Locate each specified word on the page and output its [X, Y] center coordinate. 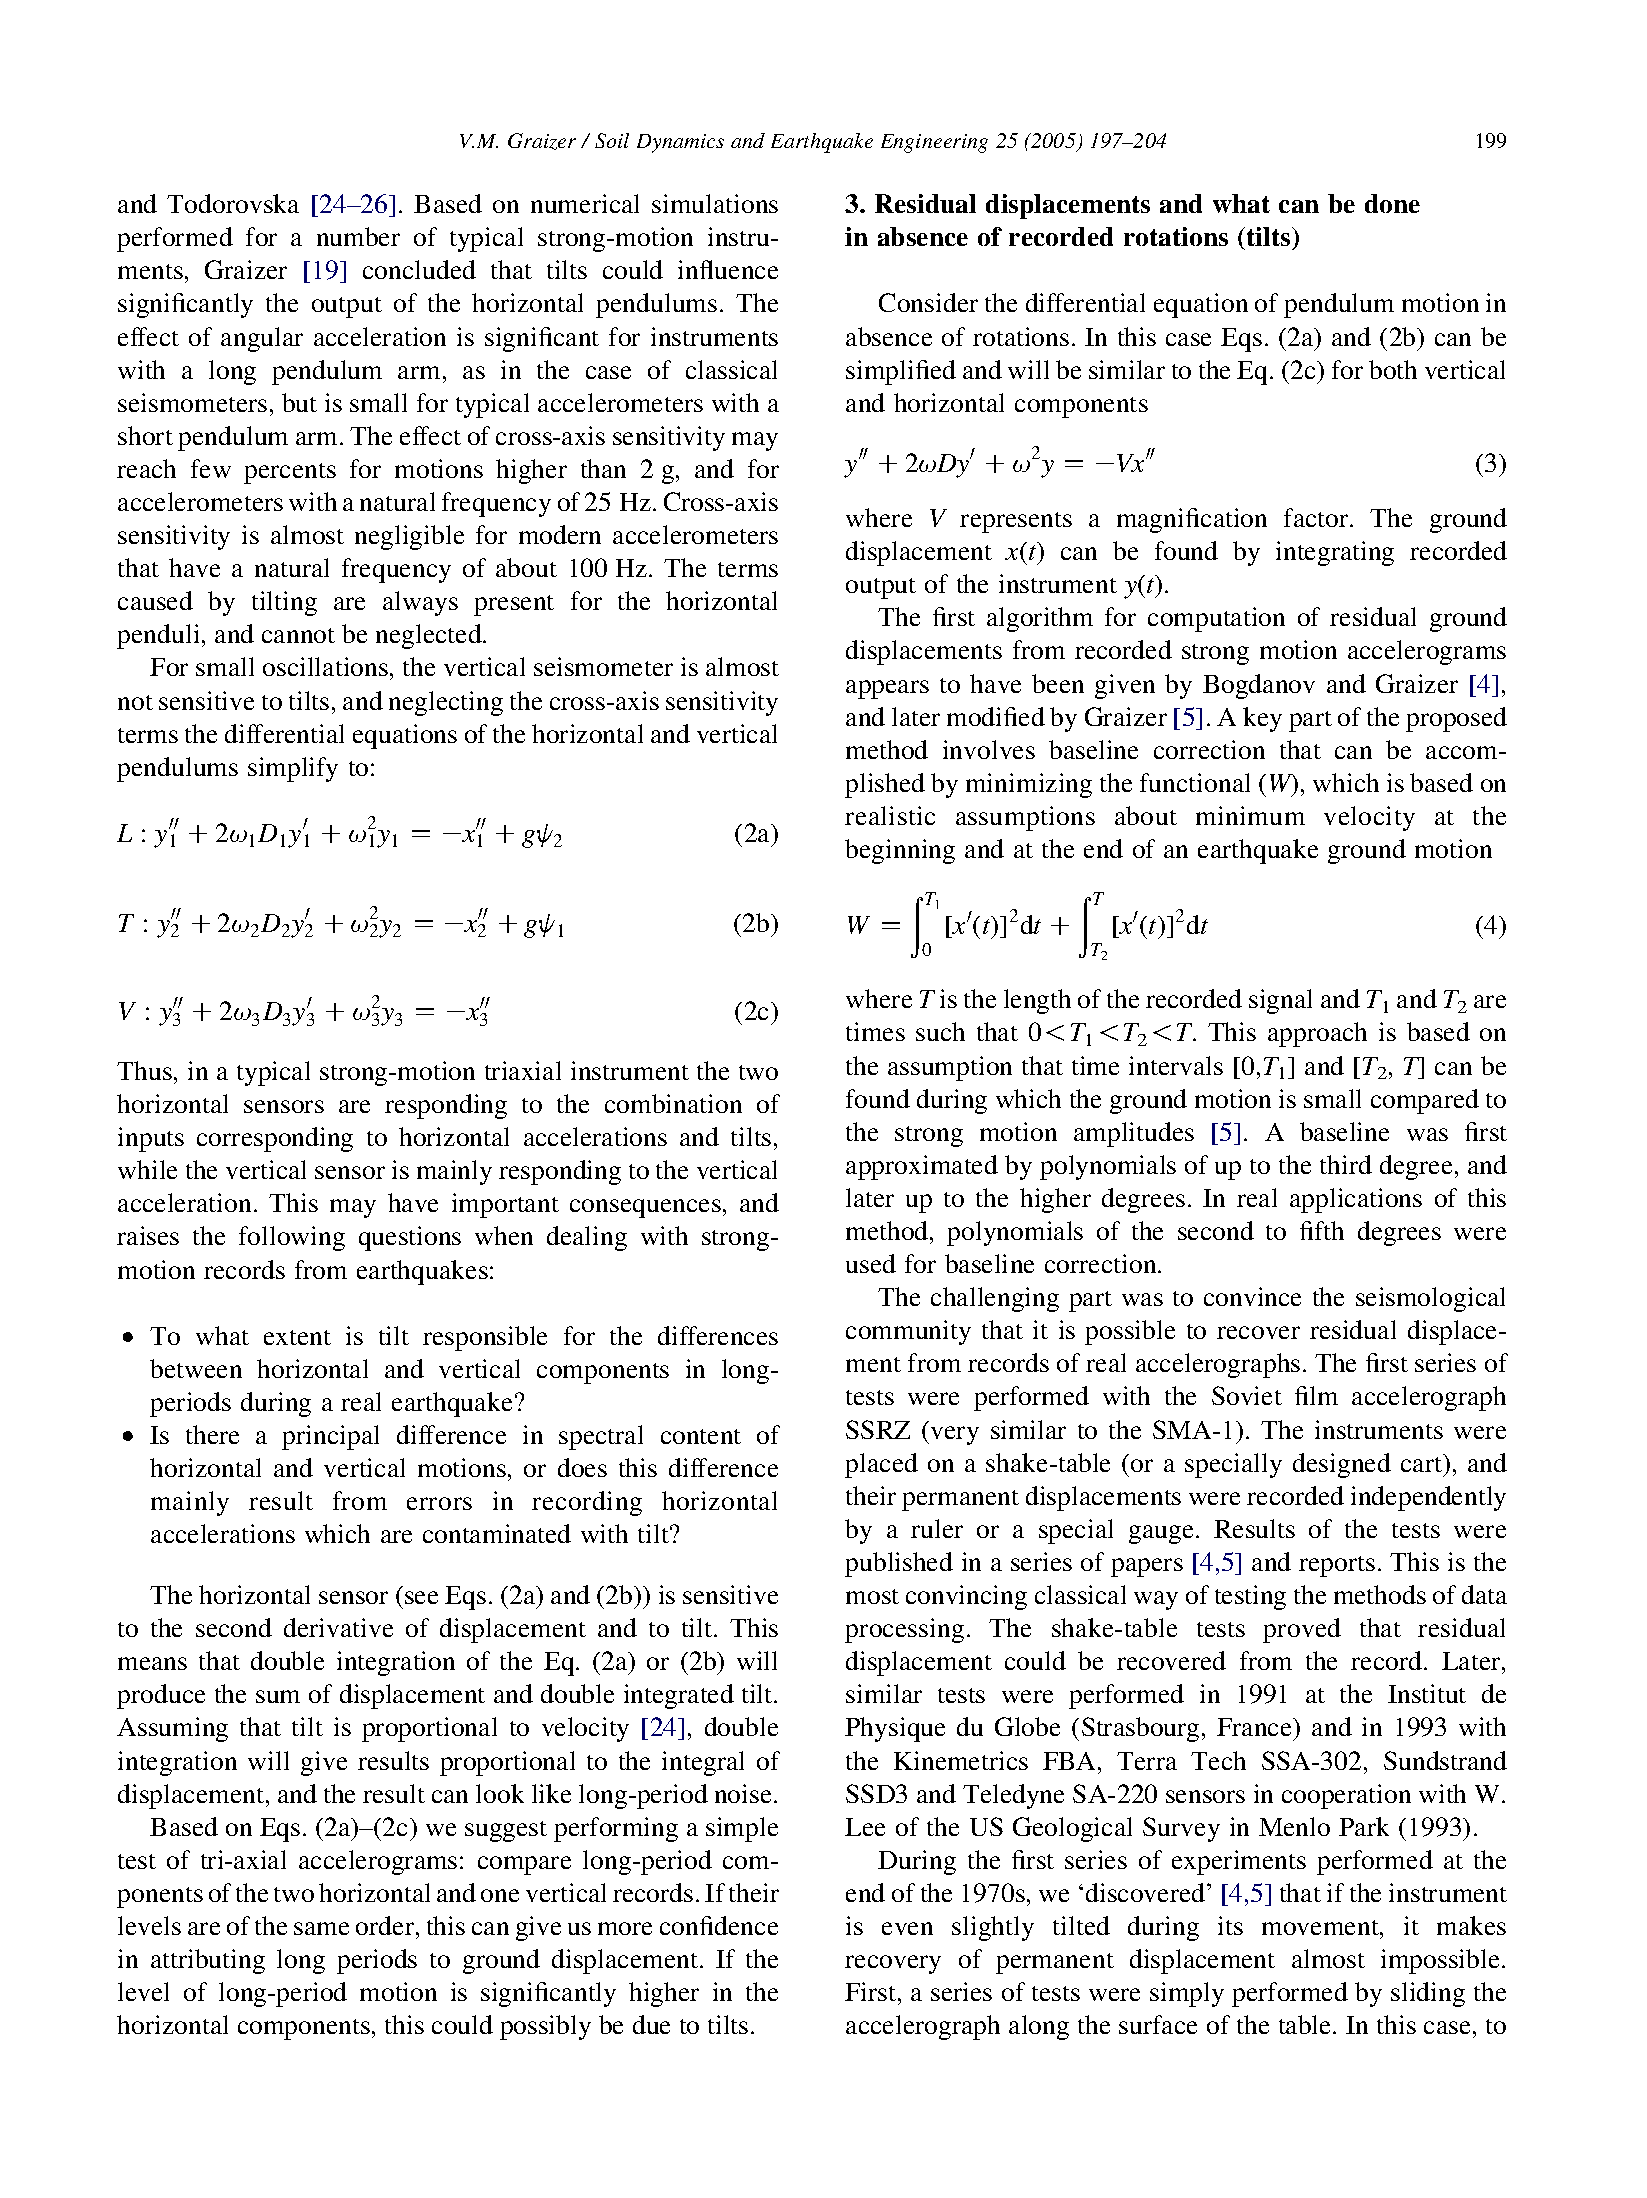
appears [887, 689]
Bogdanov [1259, 686]
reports [1337, 1566]
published [899, 1564]
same [321, 1928]
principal [330, 1437]
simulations [715, 203]
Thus [144, 1070]
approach [1317, 1034]
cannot [298, 635]
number [358, 236]
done [1392, 203]
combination [673, 1103]
